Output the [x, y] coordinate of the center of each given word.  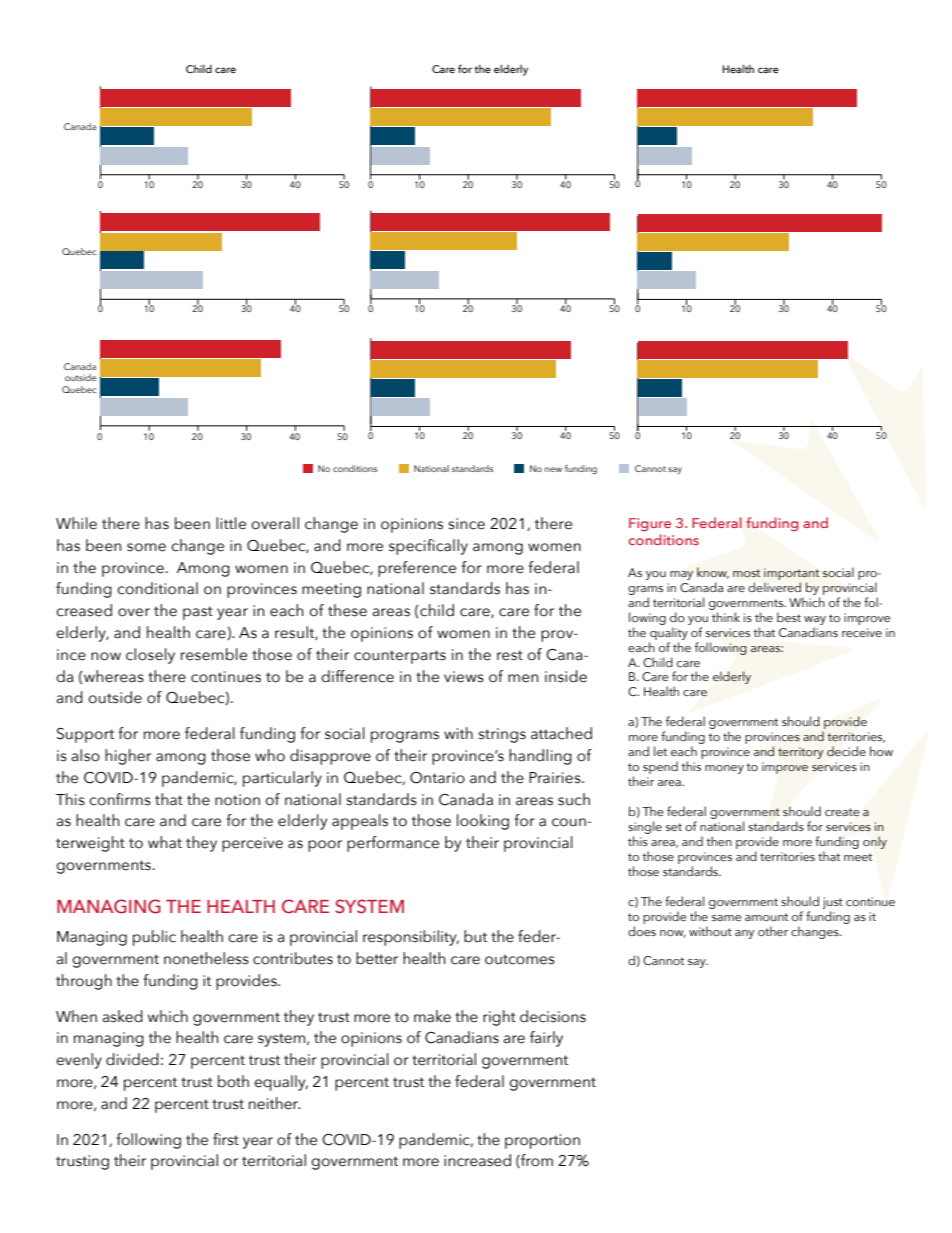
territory [800, 753]
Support [85, 735]
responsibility [411, 938]
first [226, 1139]
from [536, 1161]
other [773, 931]
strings [502, 735]
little [231, 523]
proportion [542, 1141]
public [154, 938]
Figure [650, 525]
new [553, 469]
